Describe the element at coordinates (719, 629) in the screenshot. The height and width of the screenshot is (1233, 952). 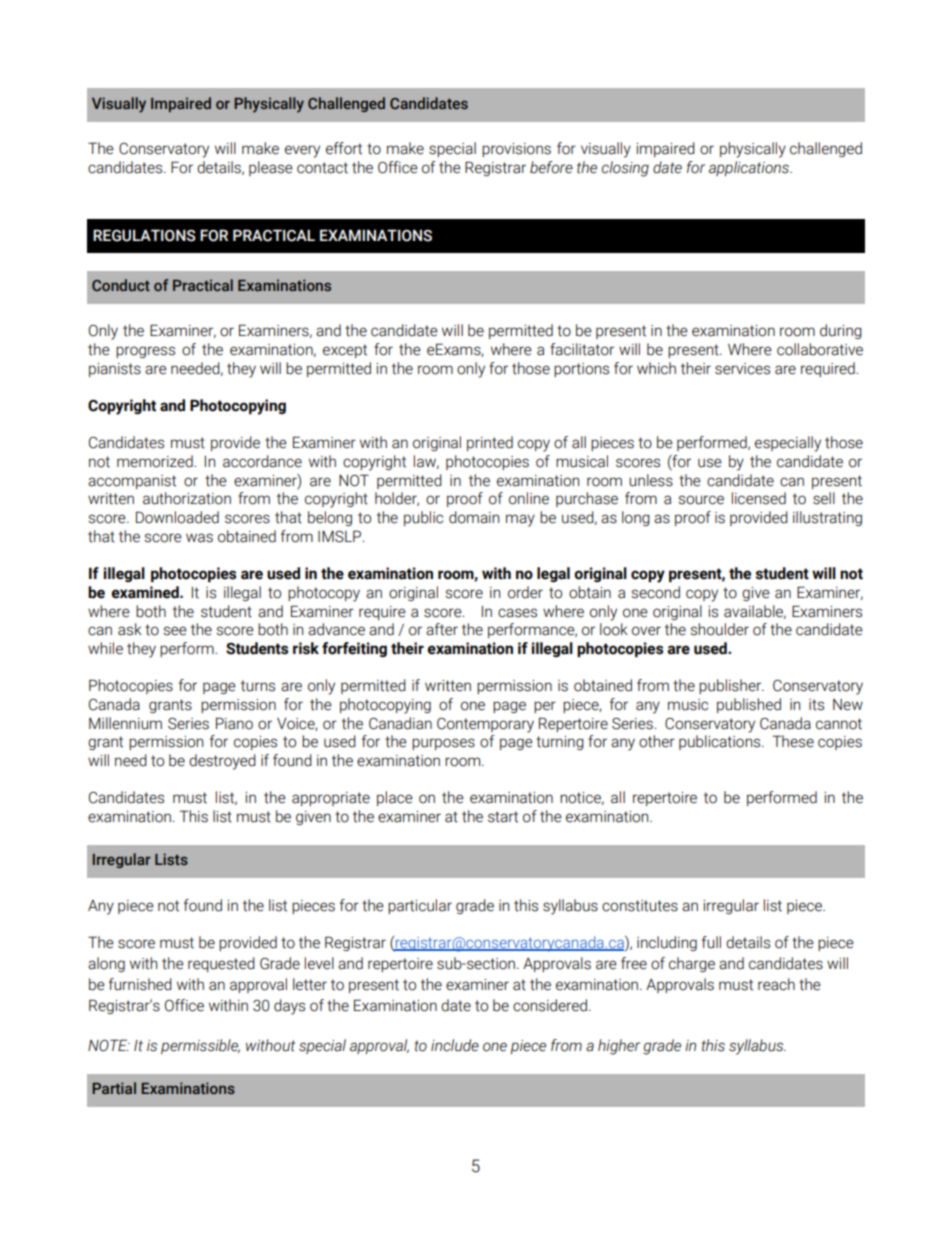
I see `shoulder` at that location.
